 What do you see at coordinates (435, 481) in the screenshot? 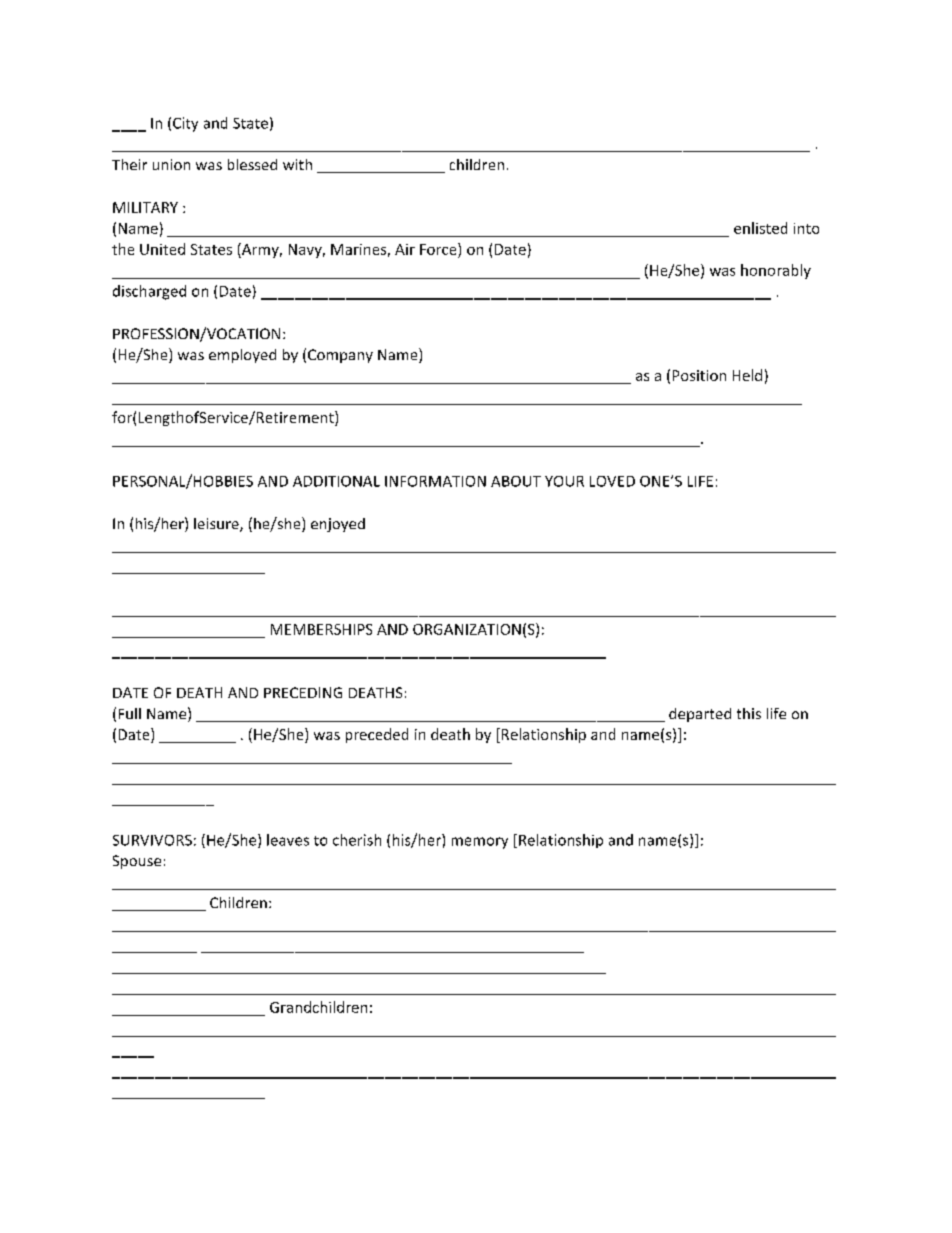
I see `INFORMATION` at bounding box center [435, 481].
